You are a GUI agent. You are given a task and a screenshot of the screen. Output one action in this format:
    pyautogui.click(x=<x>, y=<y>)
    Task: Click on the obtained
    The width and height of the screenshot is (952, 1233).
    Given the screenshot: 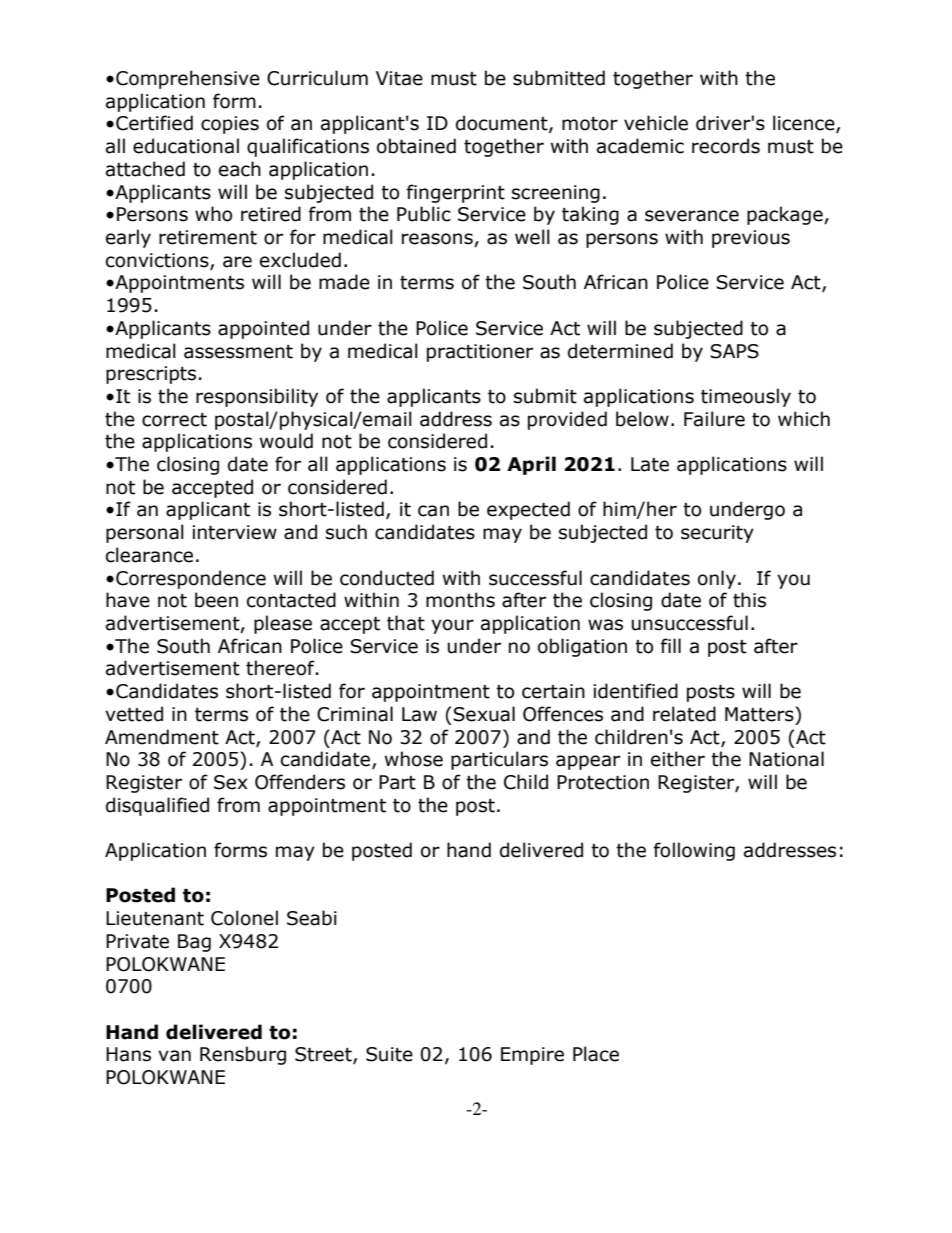 What is the action you would take?
    pyautogui.click(x=416, y=146)
